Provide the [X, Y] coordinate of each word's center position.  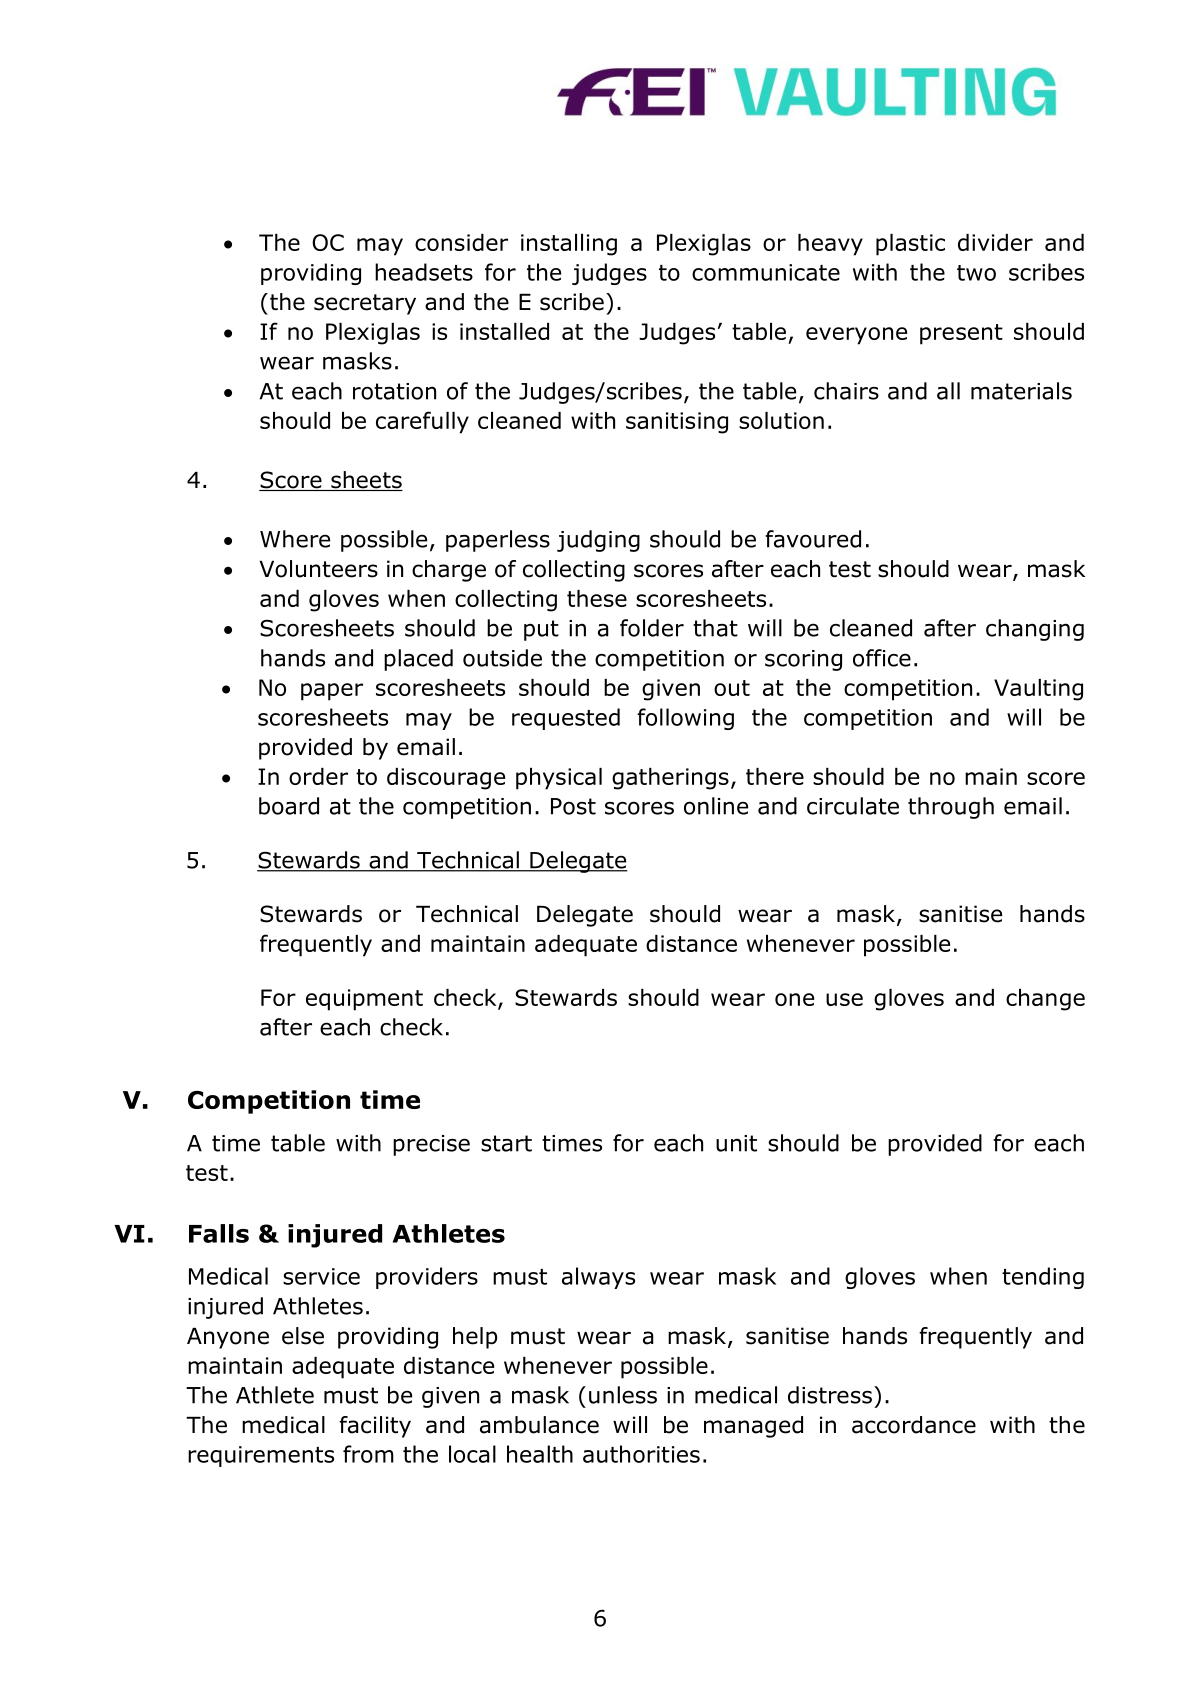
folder [652, 628]
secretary [365, 304]
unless [623, 1395]
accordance [914, 1425]
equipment [364, 1000]
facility [375, 1427]
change [1045, 1000]
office [882, 658]
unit [736, 1143]
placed [418, 660]
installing [569, 245]
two [976, 273]
